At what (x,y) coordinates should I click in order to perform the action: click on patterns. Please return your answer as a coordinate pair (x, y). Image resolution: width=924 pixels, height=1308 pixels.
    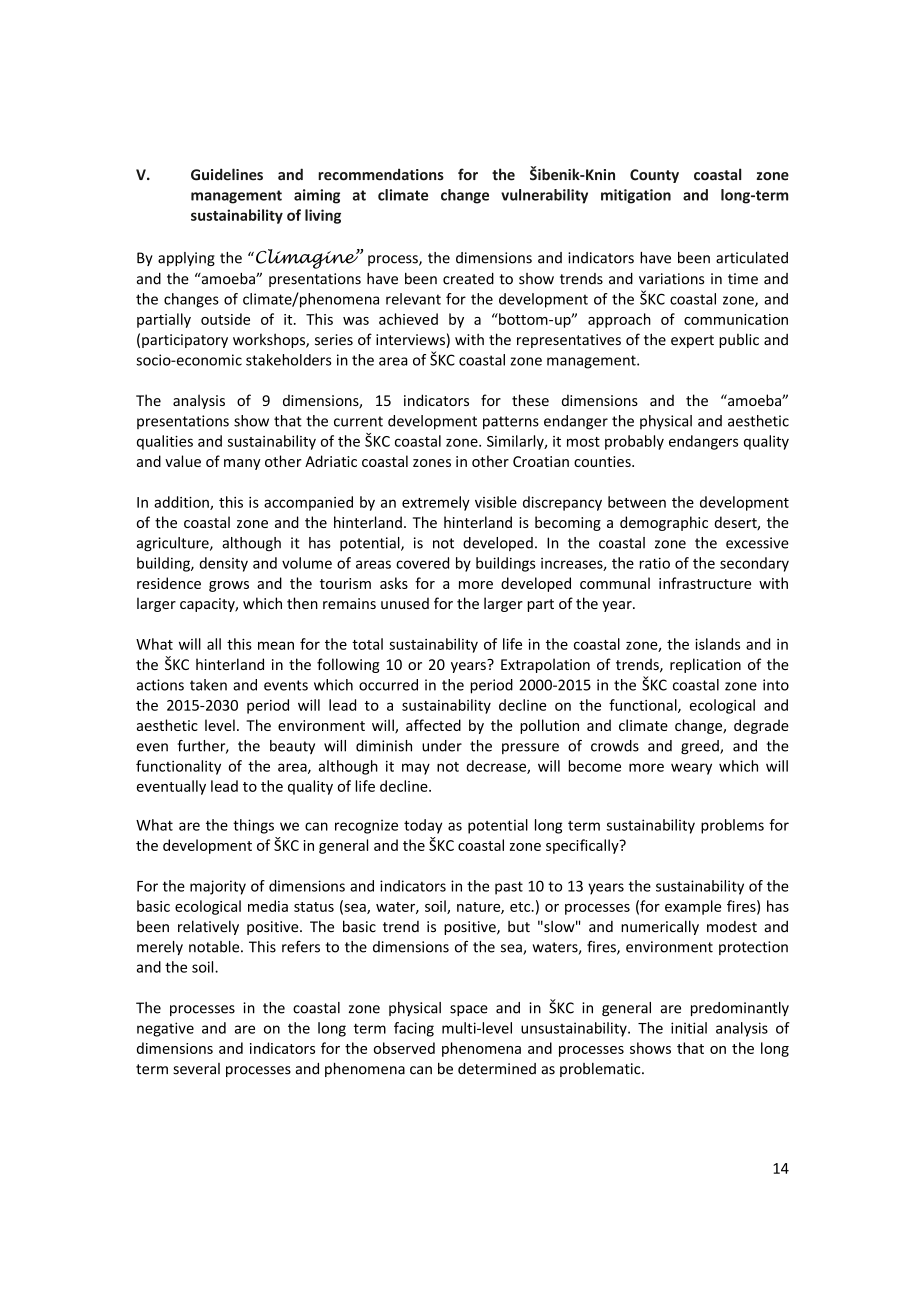
    Looking at the image, I should click on (511, 423).
